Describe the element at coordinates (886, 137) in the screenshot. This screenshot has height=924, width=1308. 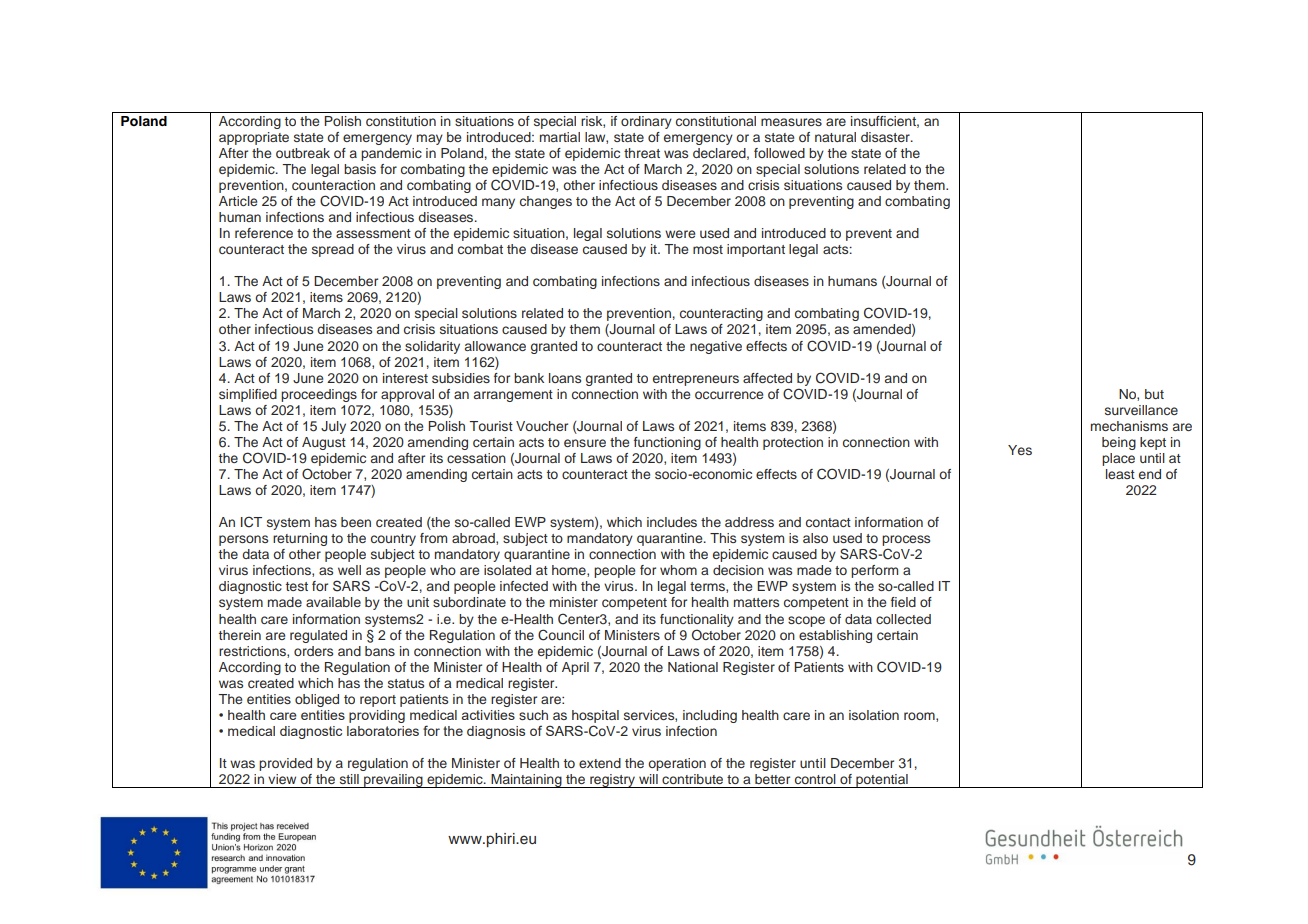
I see `disaster` at that location.
